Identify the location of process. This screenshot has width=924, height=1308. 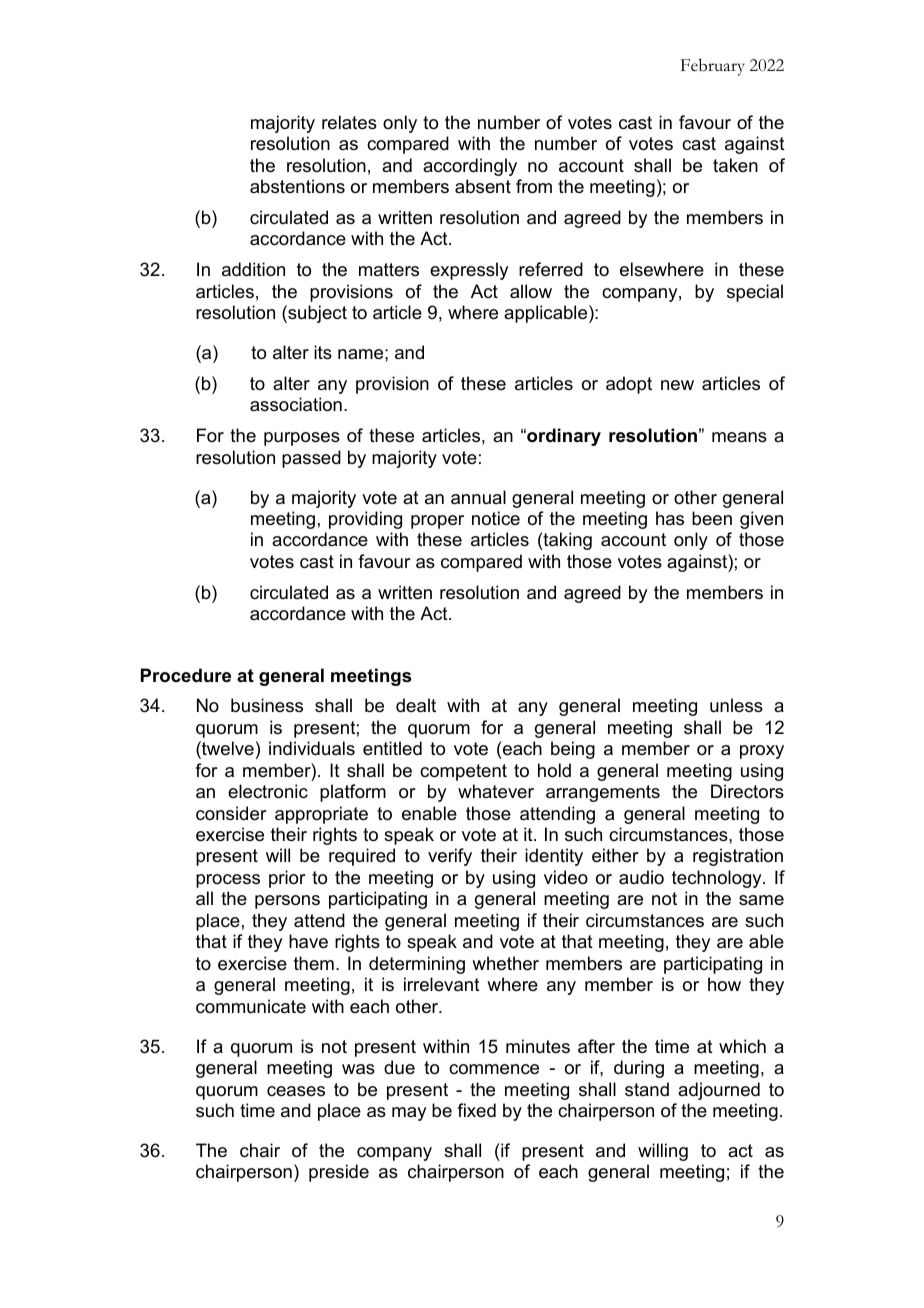
(228, 881).
